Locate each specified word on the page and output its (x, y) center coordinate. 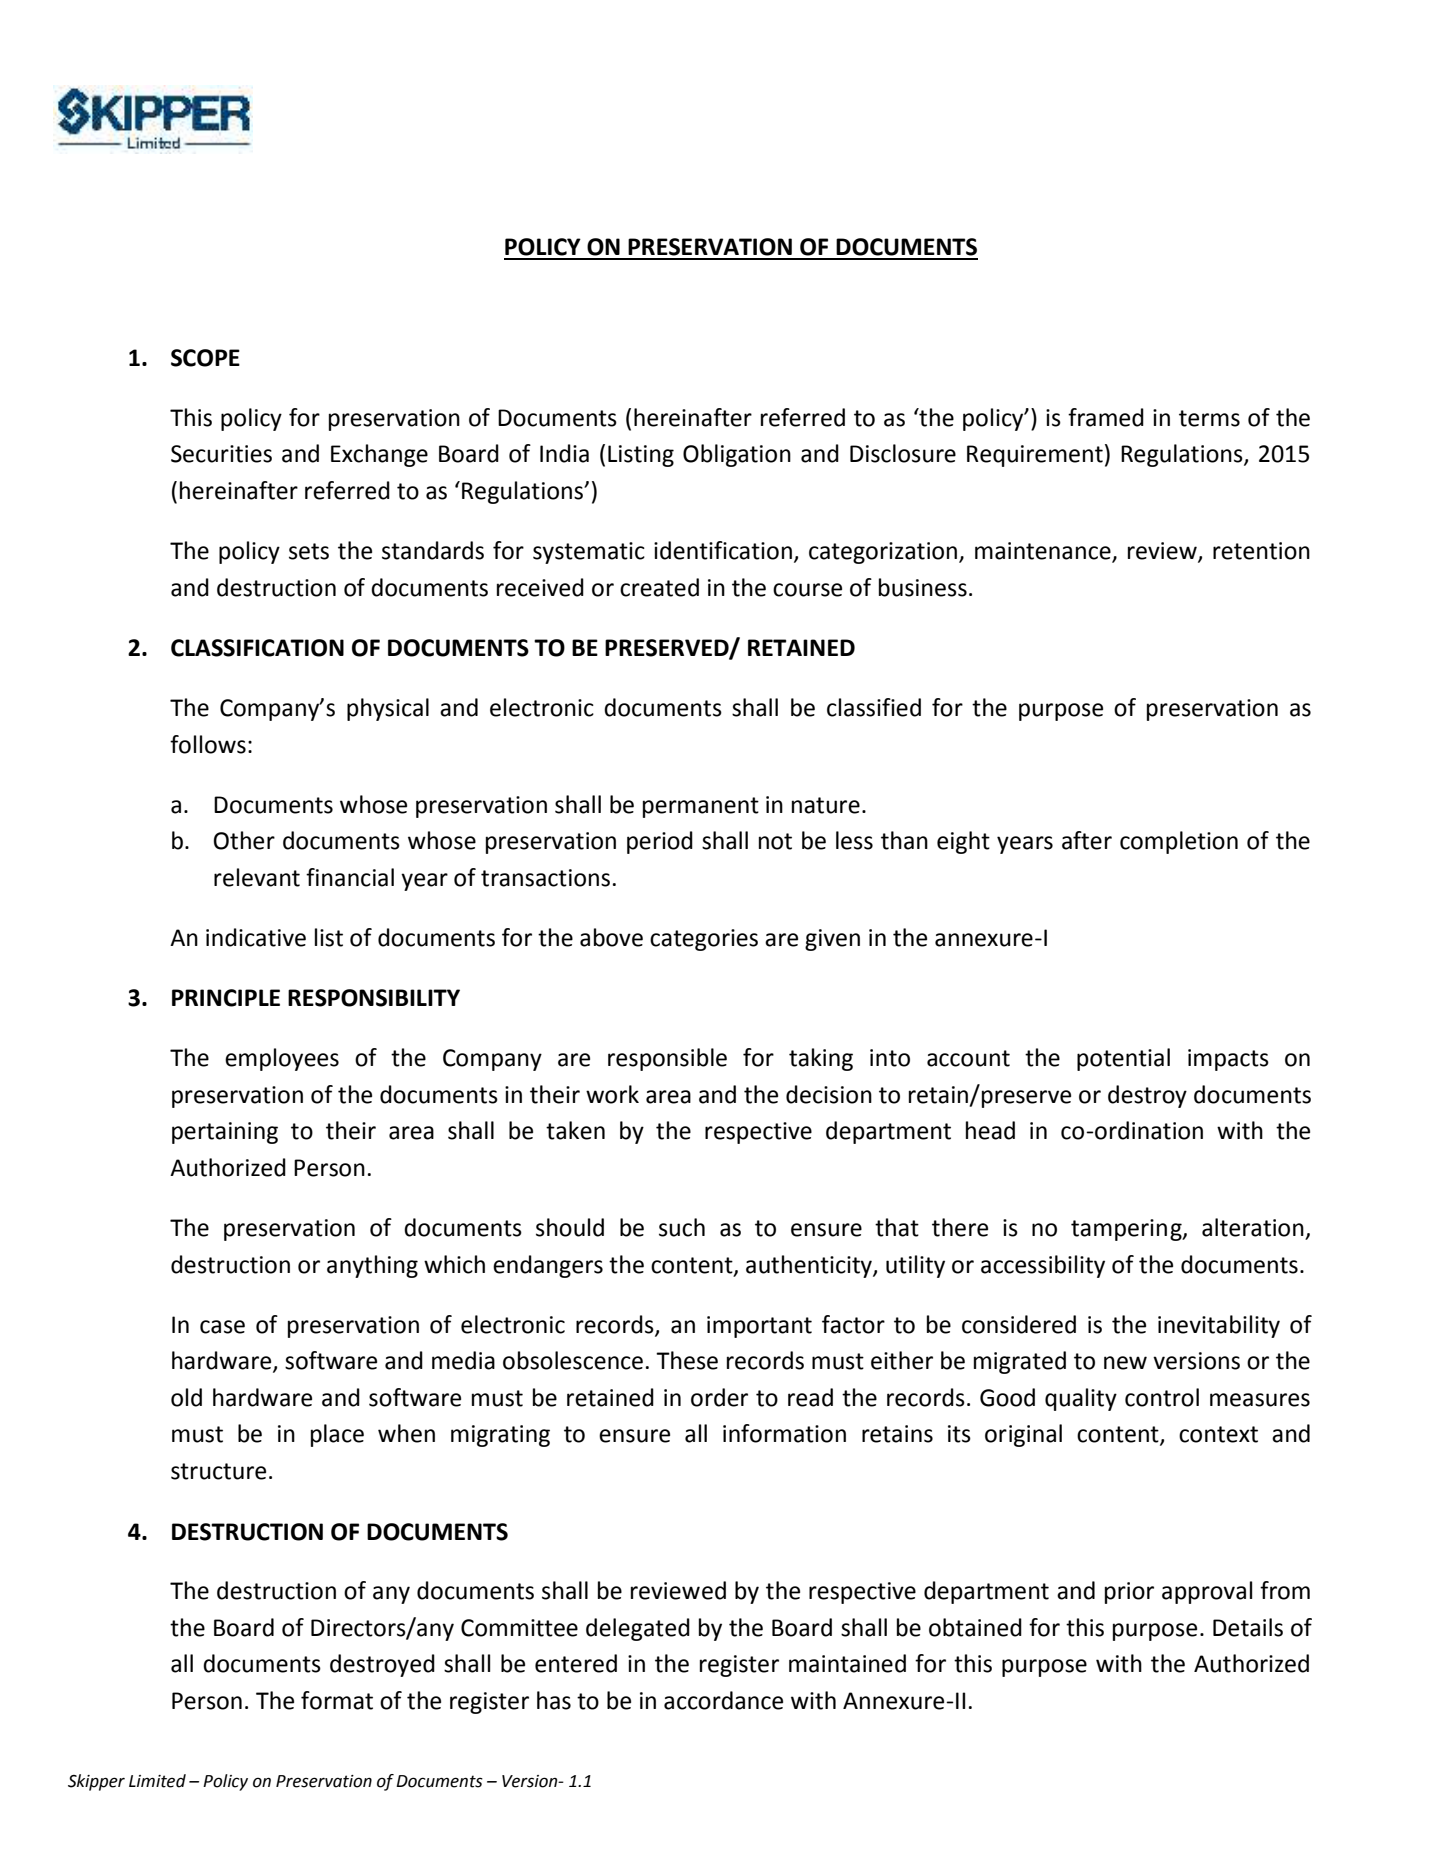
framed (1106, 417)
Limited (157, 1781)
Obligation (737, 455)
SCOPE (205, 358)
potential (1123, 1059)
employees (282, 1059)
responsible (667, 1059)
